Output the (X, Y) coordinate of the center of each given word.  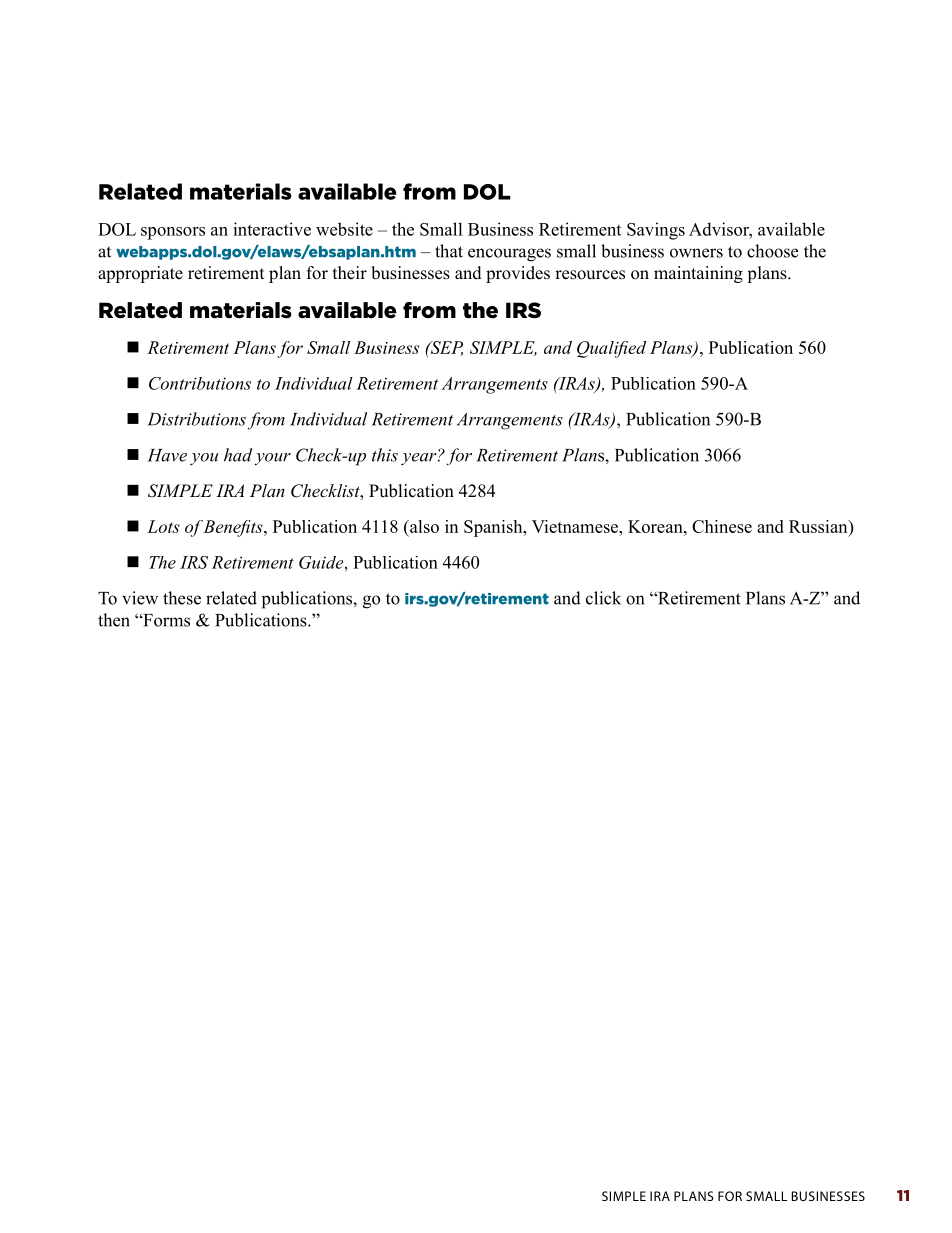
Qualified (611, 349)
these (182, 598)
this (385, 455)
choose (772, 251)
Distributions (196, 419)
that (449, 251)
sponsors (173, 233)
